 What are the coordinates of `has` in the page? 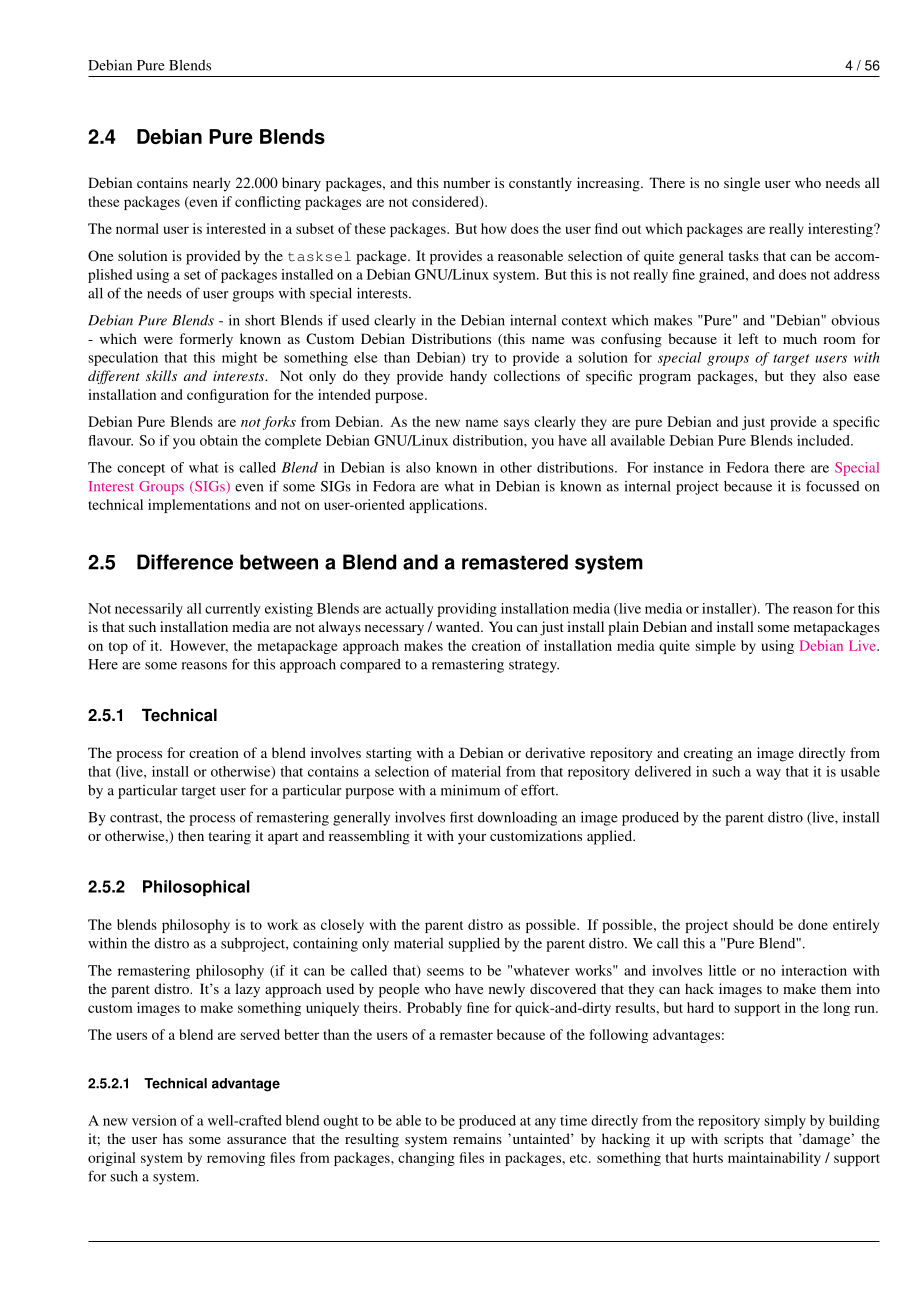 It's located at (173, 1138).
